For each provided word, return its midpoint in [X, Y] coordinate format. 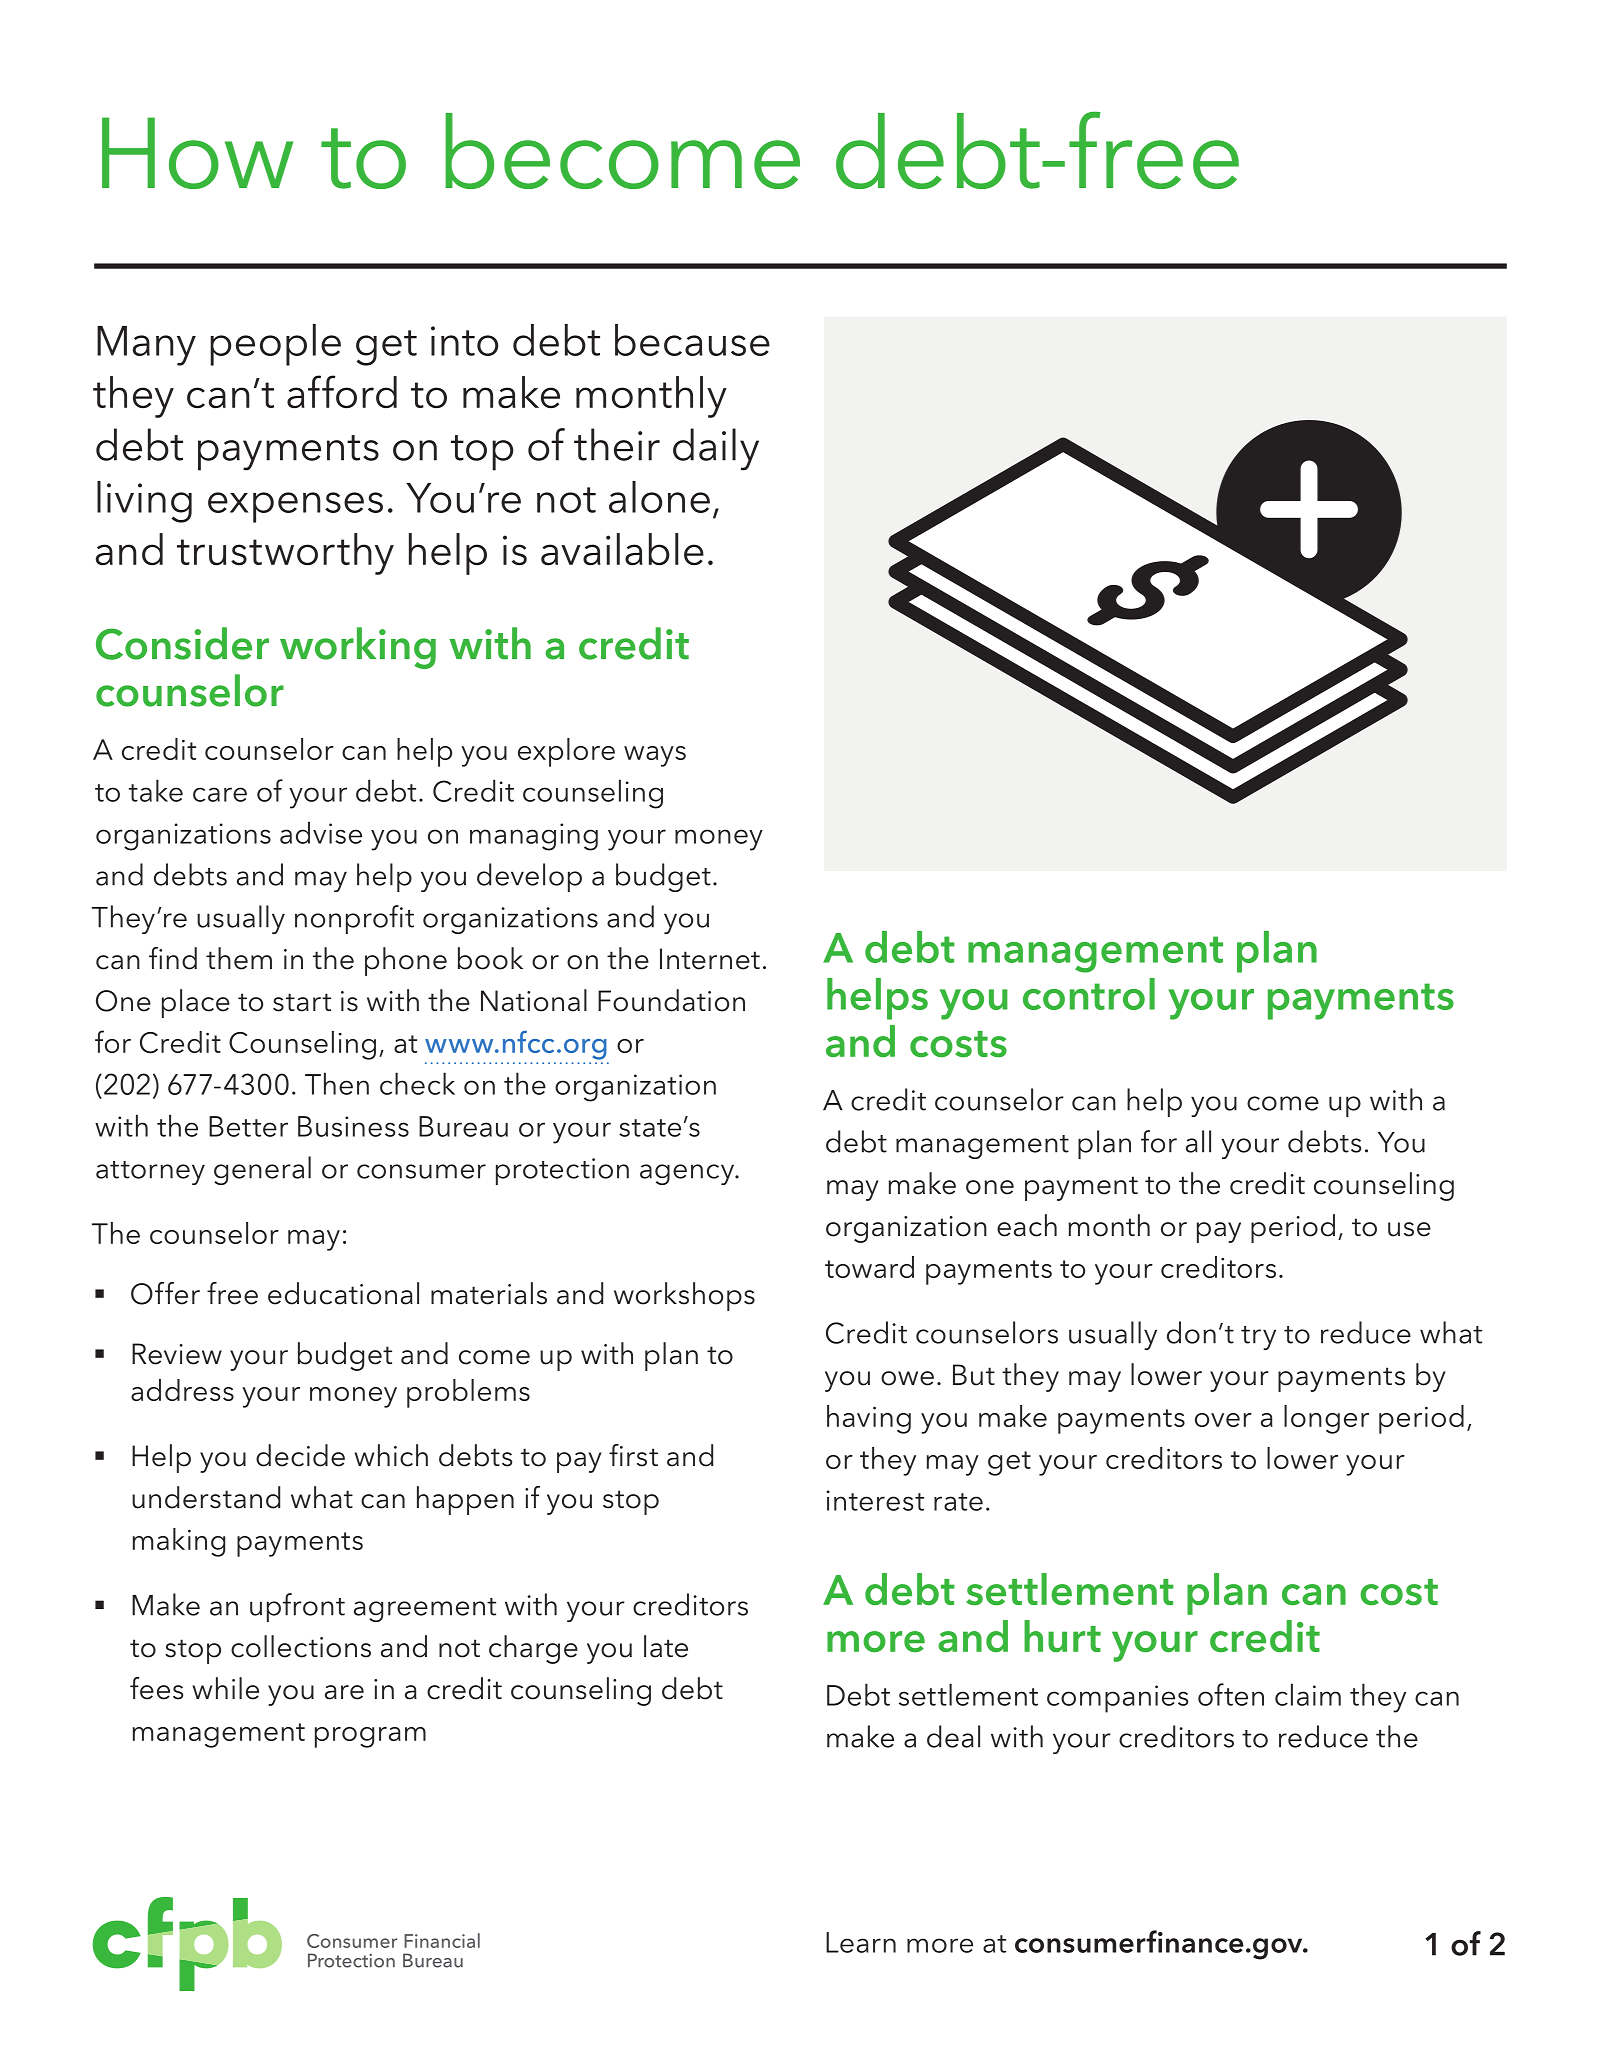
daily [716, 449]
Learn [861, 1942]
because [692, 340]
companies [1117, 1699]
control [1089, 994]
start [302, 1002]
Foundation [671, 1000]
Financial [442, 1940]
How [197, 153]
